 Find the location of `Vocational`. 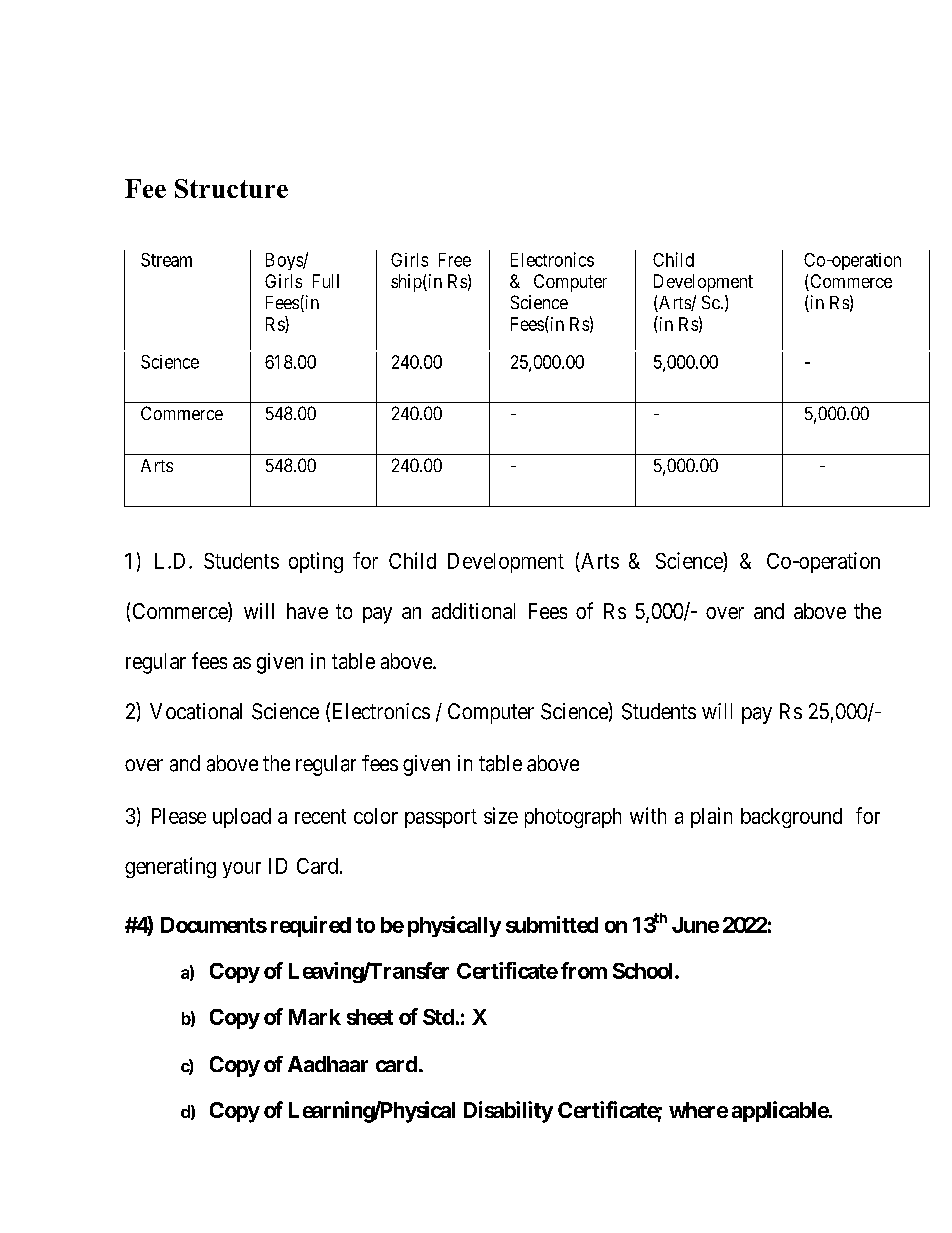

Vocational is located at coordinates (196, 711).
